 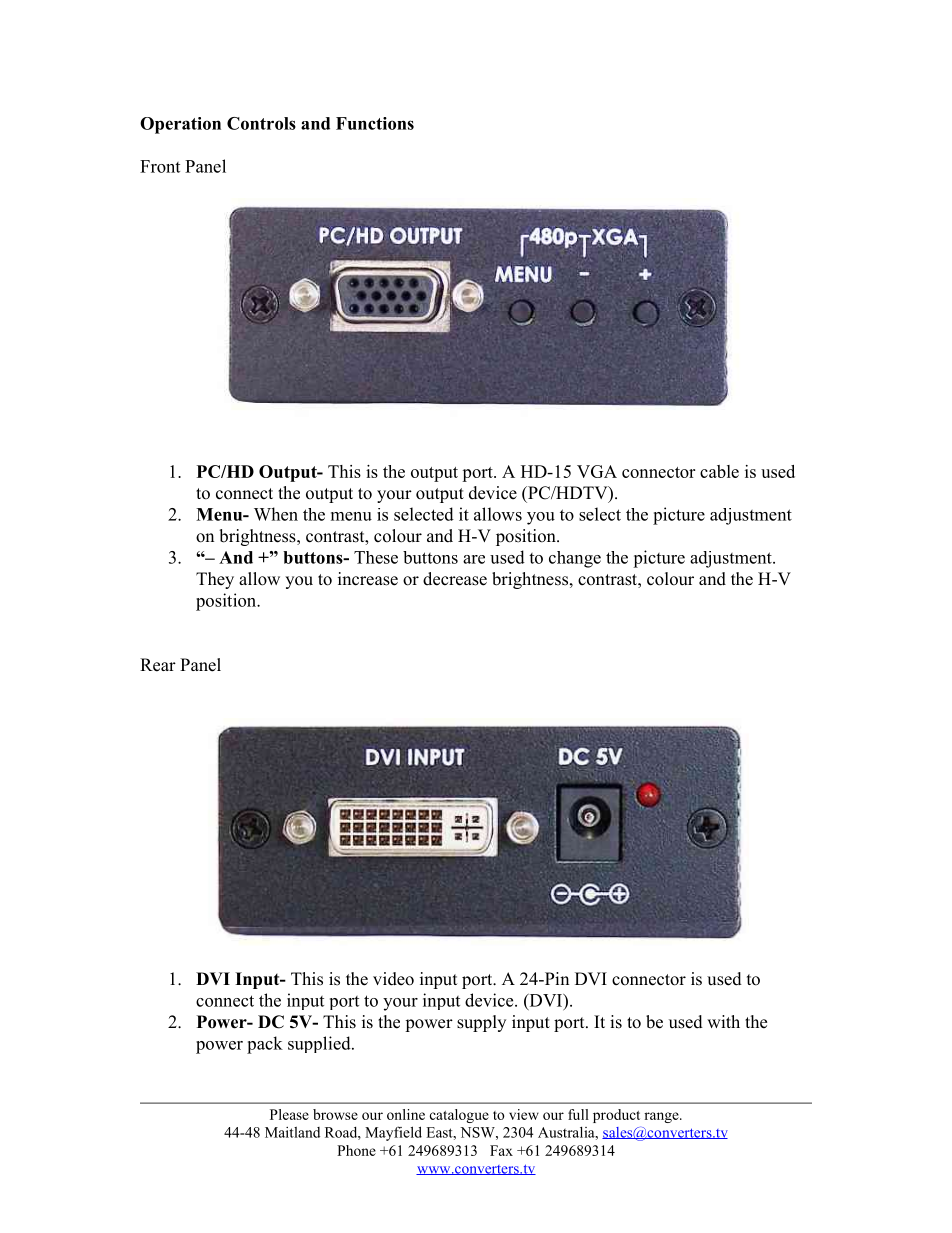 What do you see at coordinates (215, 580) in the page?
I see `They` at bounding box center [215, 580].
